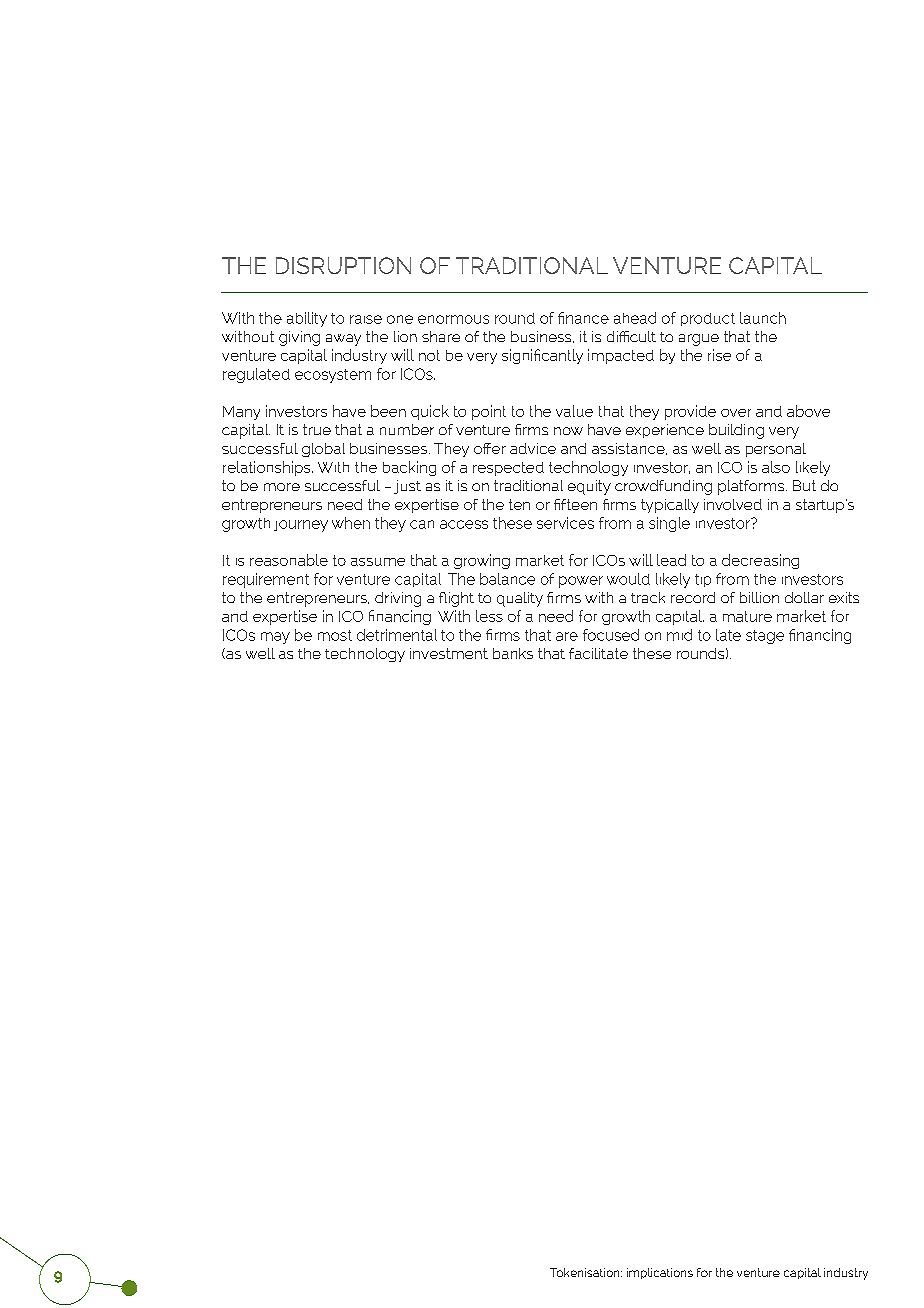 The height and width of the screenshot is (1308, 924). Describe the element at coordinates (660, 1273) in the screenshot. I see `implications` at that location.
